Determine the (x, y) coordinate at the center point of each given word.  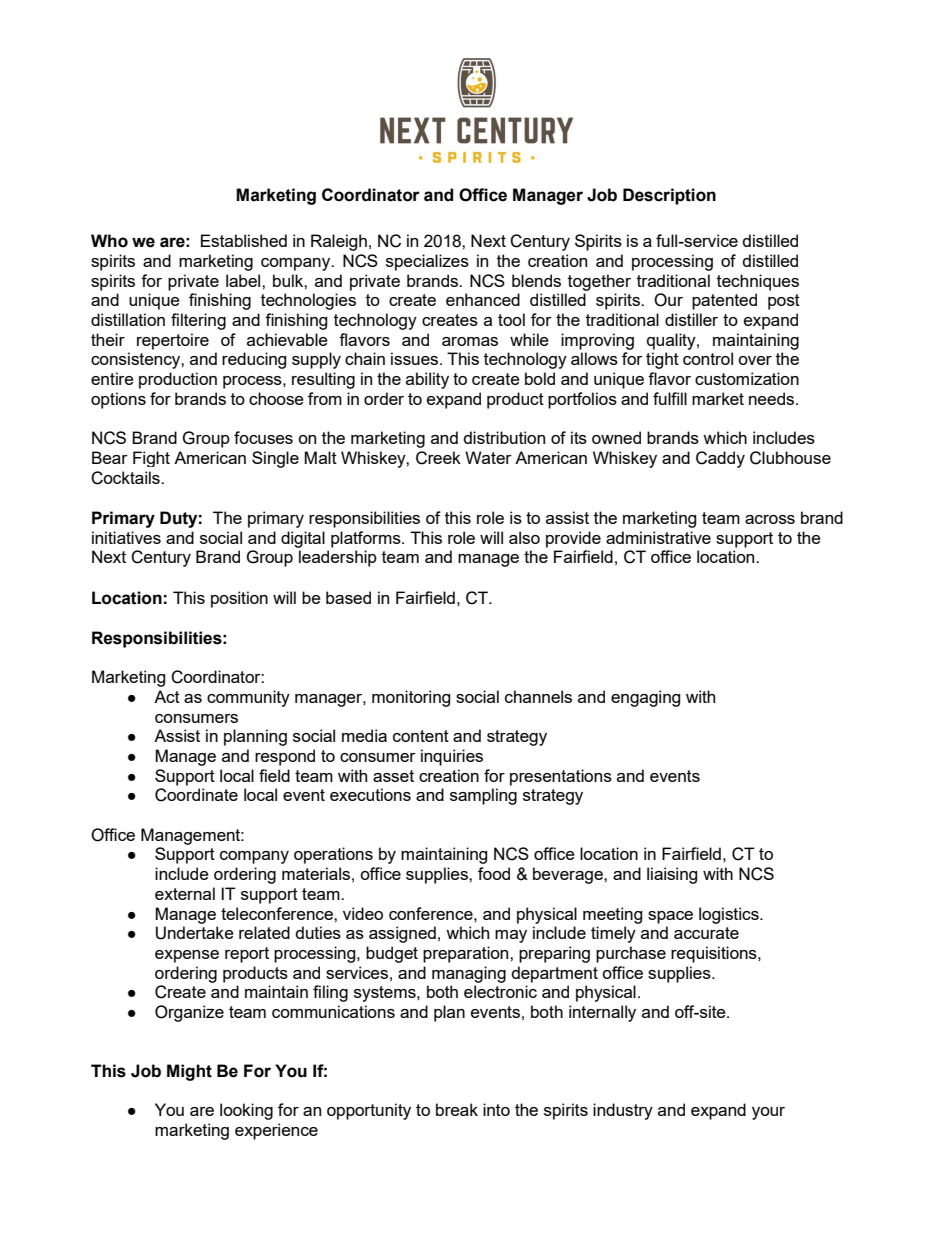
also (524, 537)
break (457, 1109)
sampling (483, 796)
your (768, 1113)
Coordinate (196, 795)
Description (669, 196)
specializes (427, 262)
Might (189, 1072)
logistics (730, 915)
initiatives (126, 537)
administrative (658, 537)
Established (244, 240)
